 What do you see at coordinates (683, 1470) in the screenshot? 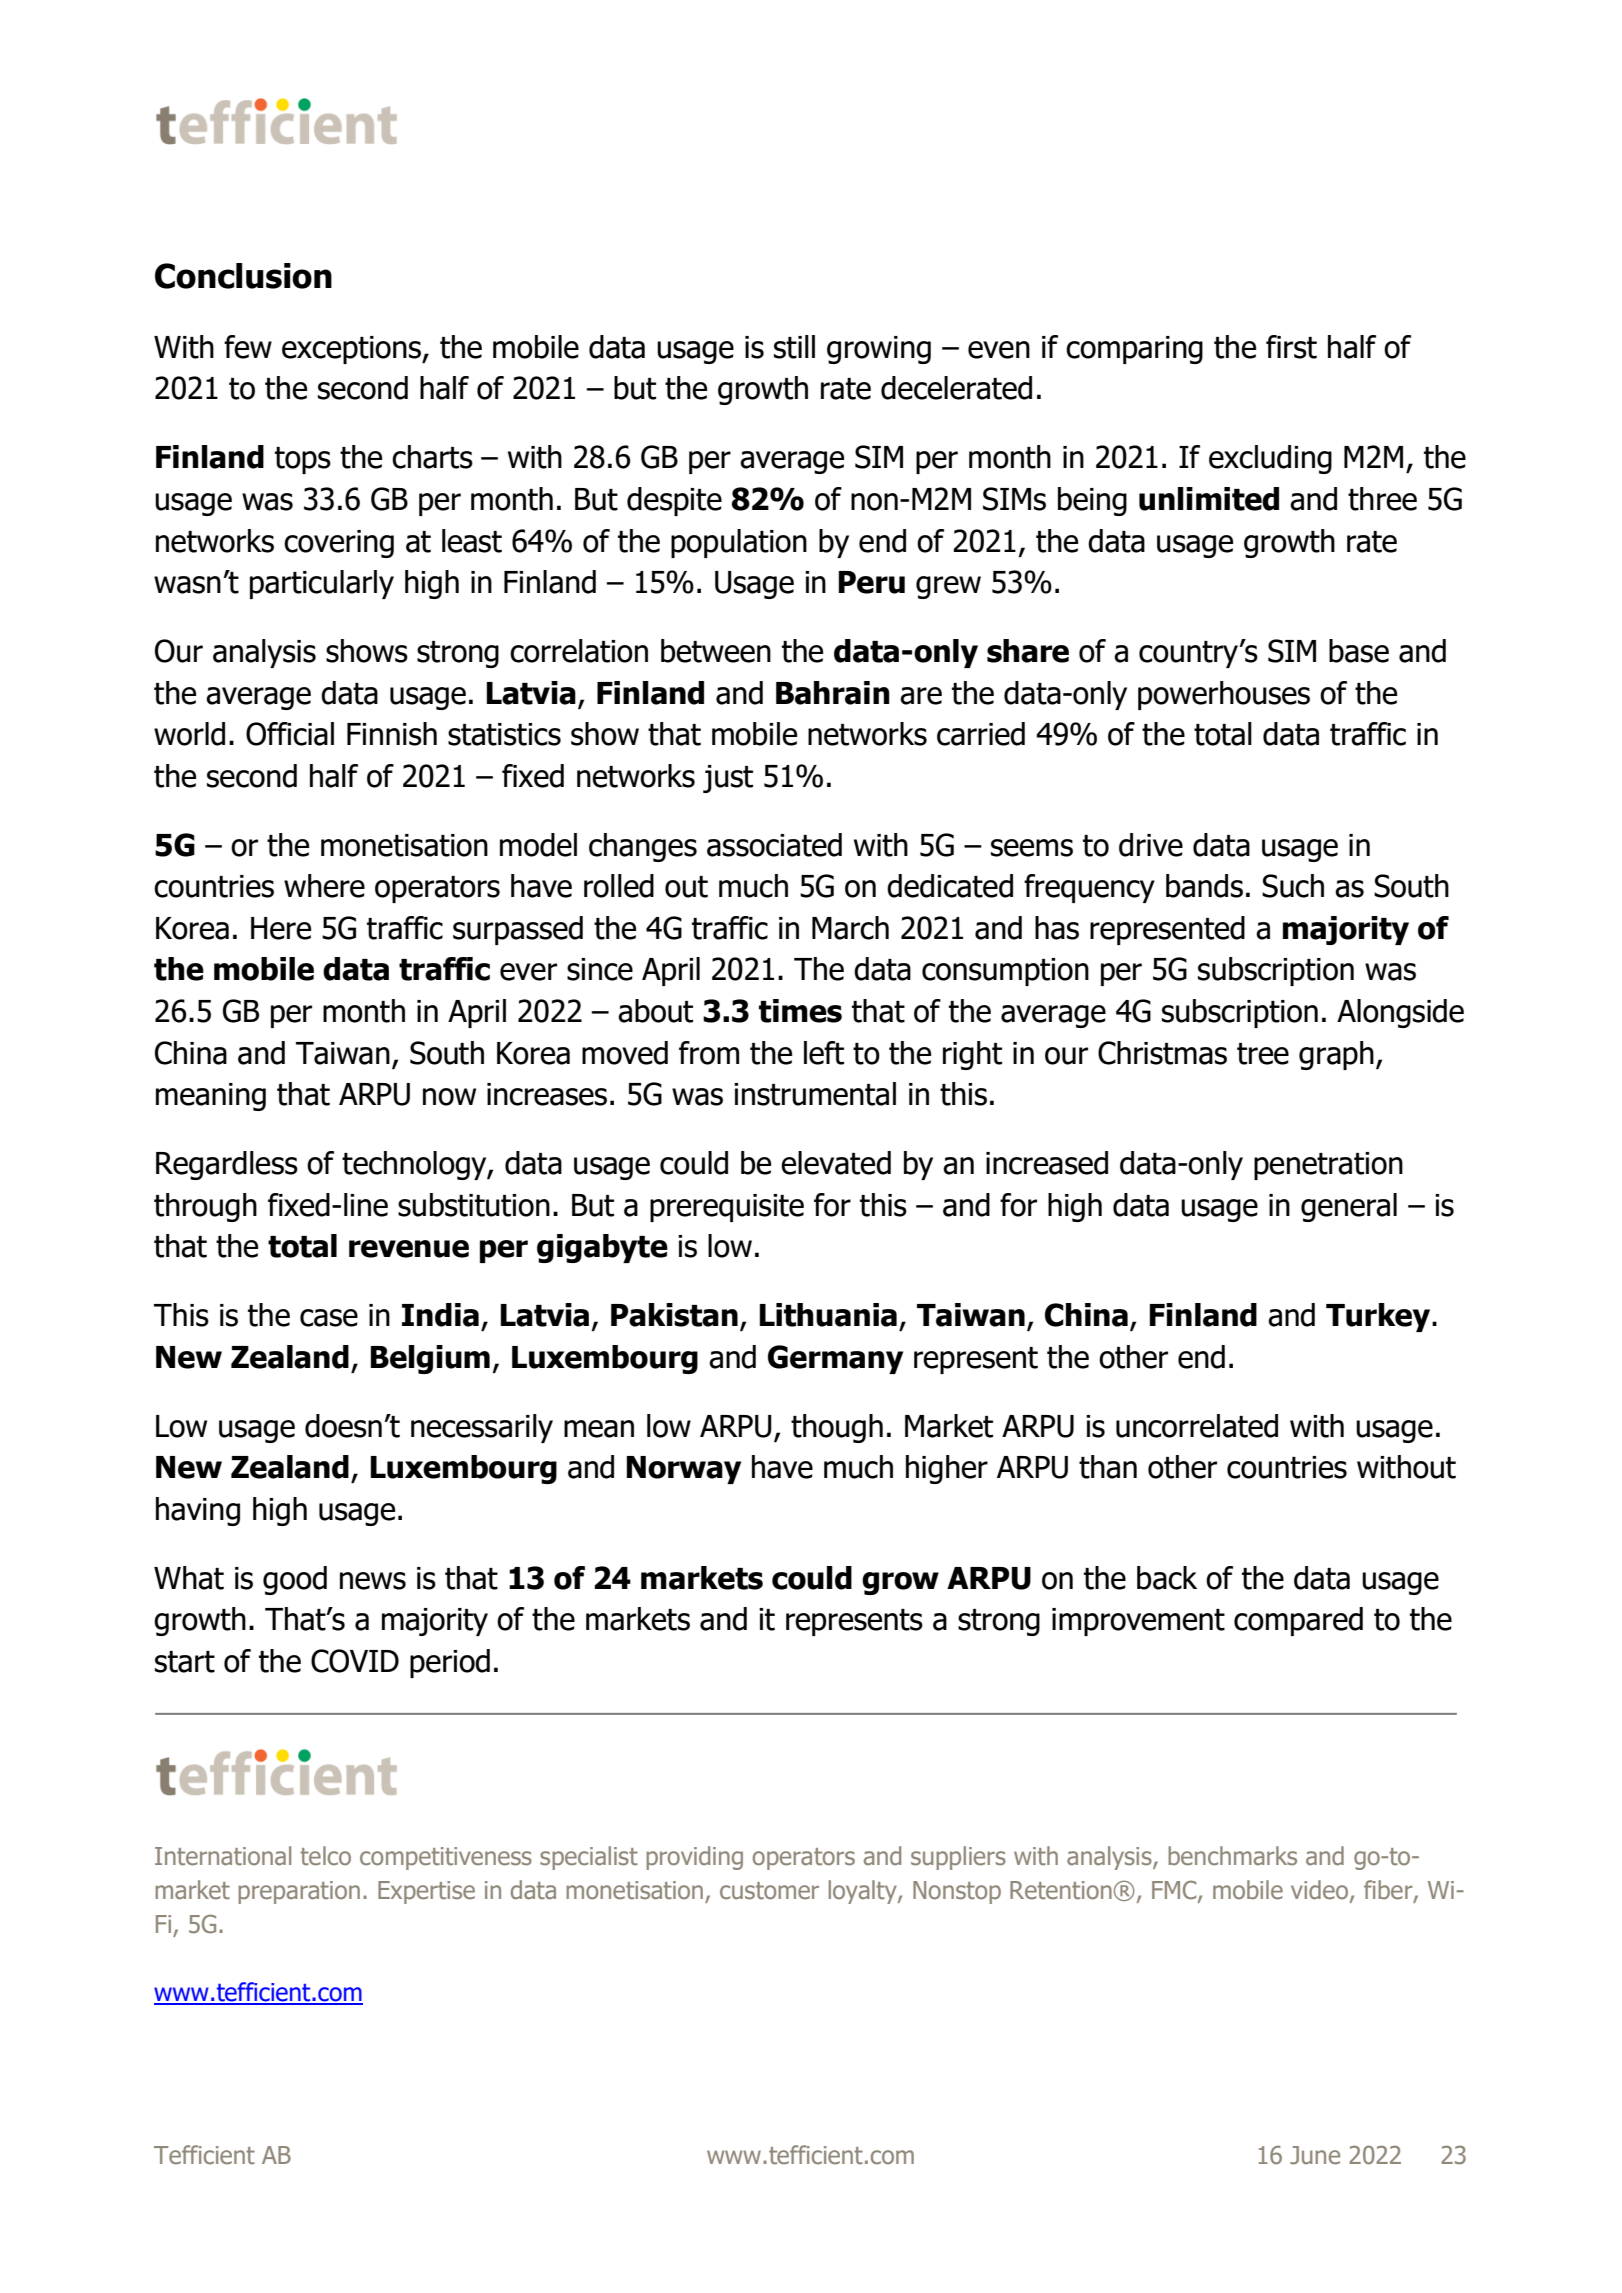
I see `Norway` at bounding box center [683, 1470].
